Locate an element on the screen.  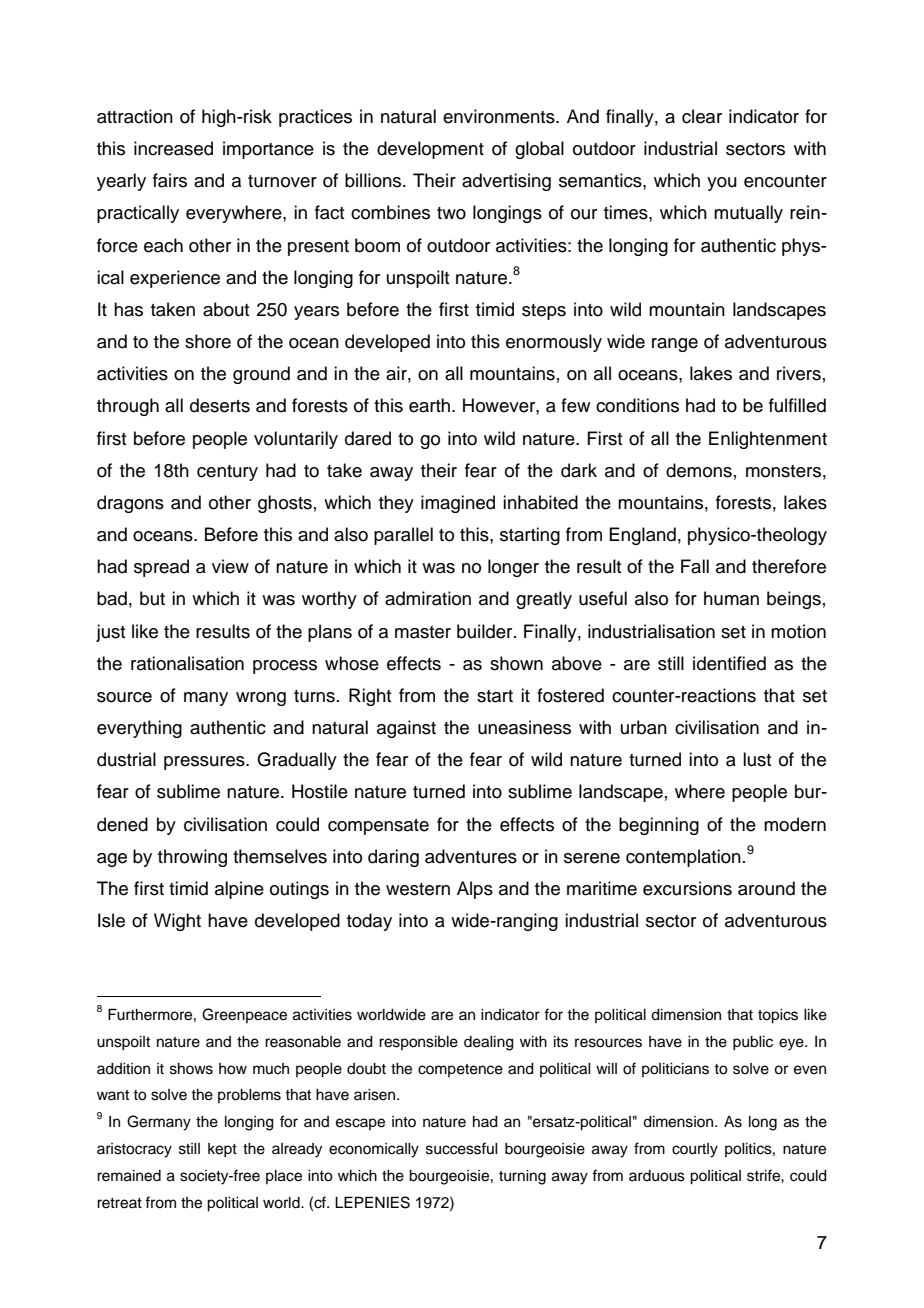
earth is located at coordinates (431, 405).
